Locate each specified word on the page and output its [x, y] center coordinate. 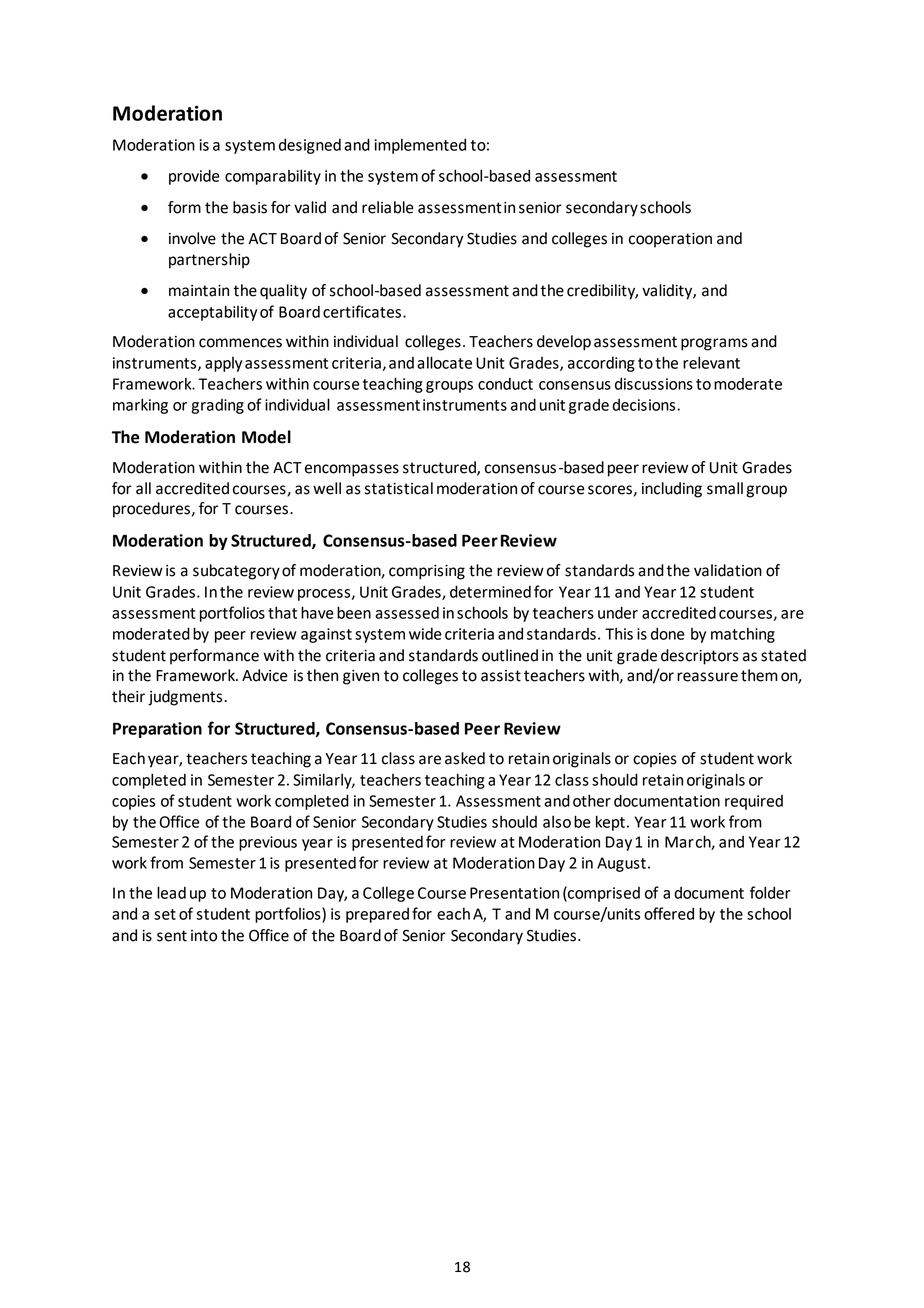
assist [501, 676]
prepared [377, 915]
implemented [420, 146]
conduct [505, 384]
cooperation [670, 240]
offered [669, 913]
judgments [186, 698]
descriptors [700, 657]
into [204, 936]
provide [194, 177]
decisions [645, 405]
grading [217, 406]
